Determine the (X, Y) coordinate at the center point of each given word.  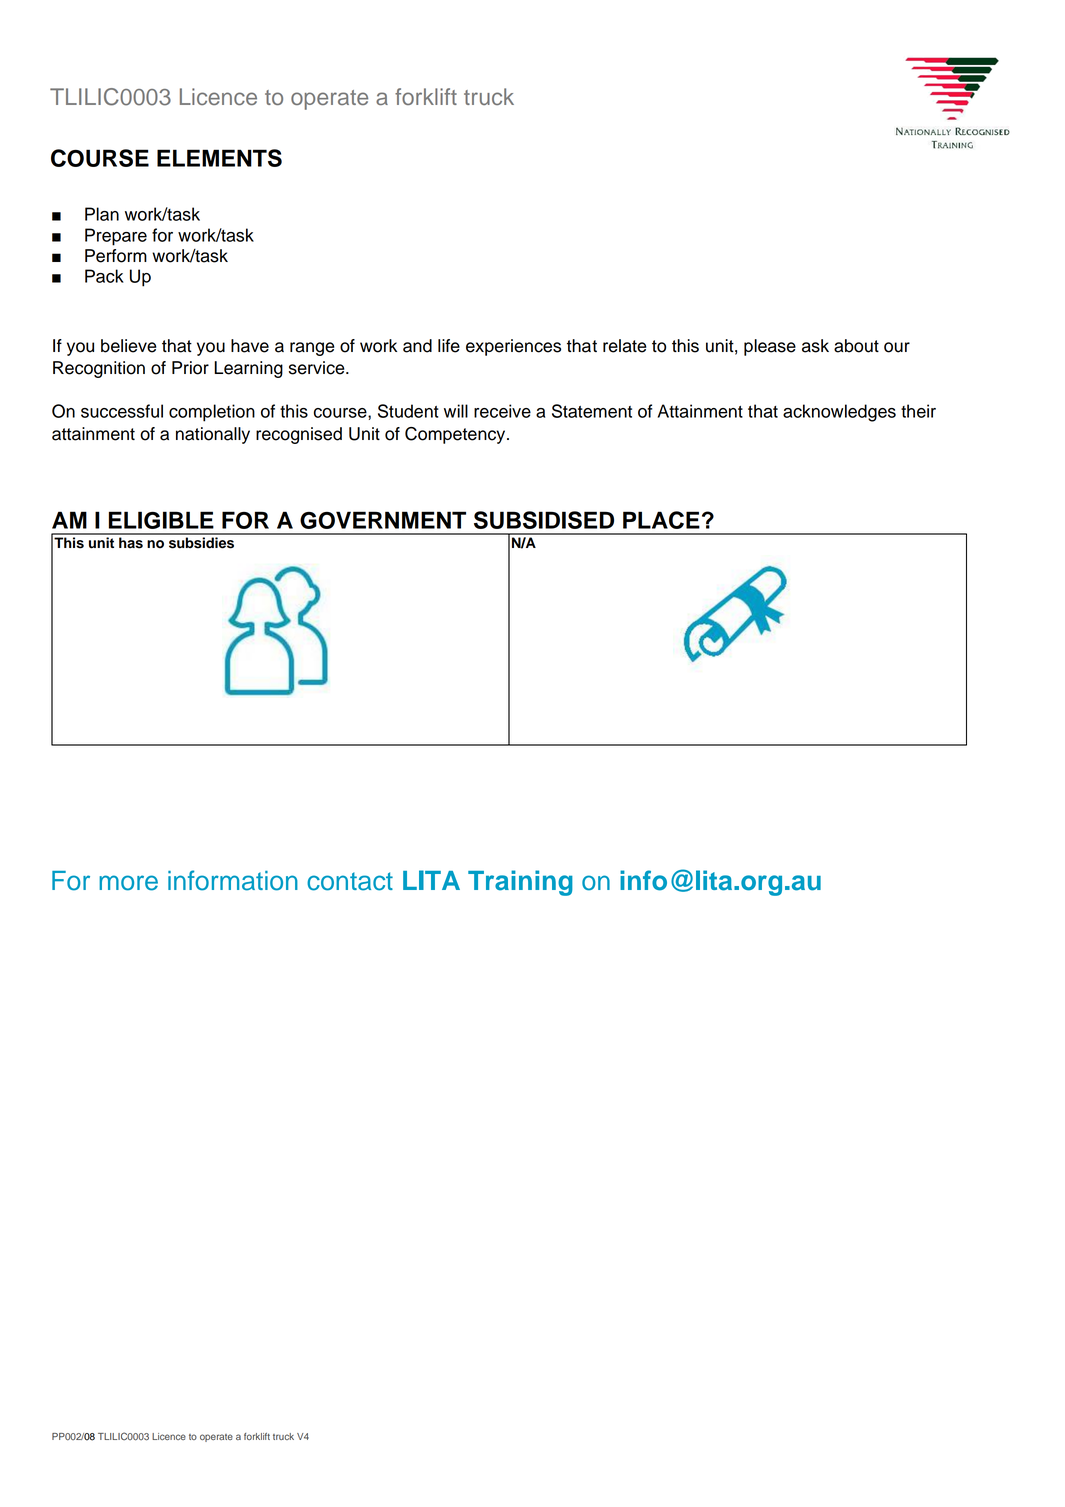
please (770, 347)
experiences (513, 347)
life (449, 346)
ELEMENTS (219, 158)
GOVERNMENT (383, 520)
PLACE (661, 520)
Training (520, 883)
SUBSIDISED (544, 520)
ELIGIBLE (161, 520)
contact (350, 881)
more (128, 883)
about (856, 346)
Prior (190, 368)
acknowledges (839, 413)
